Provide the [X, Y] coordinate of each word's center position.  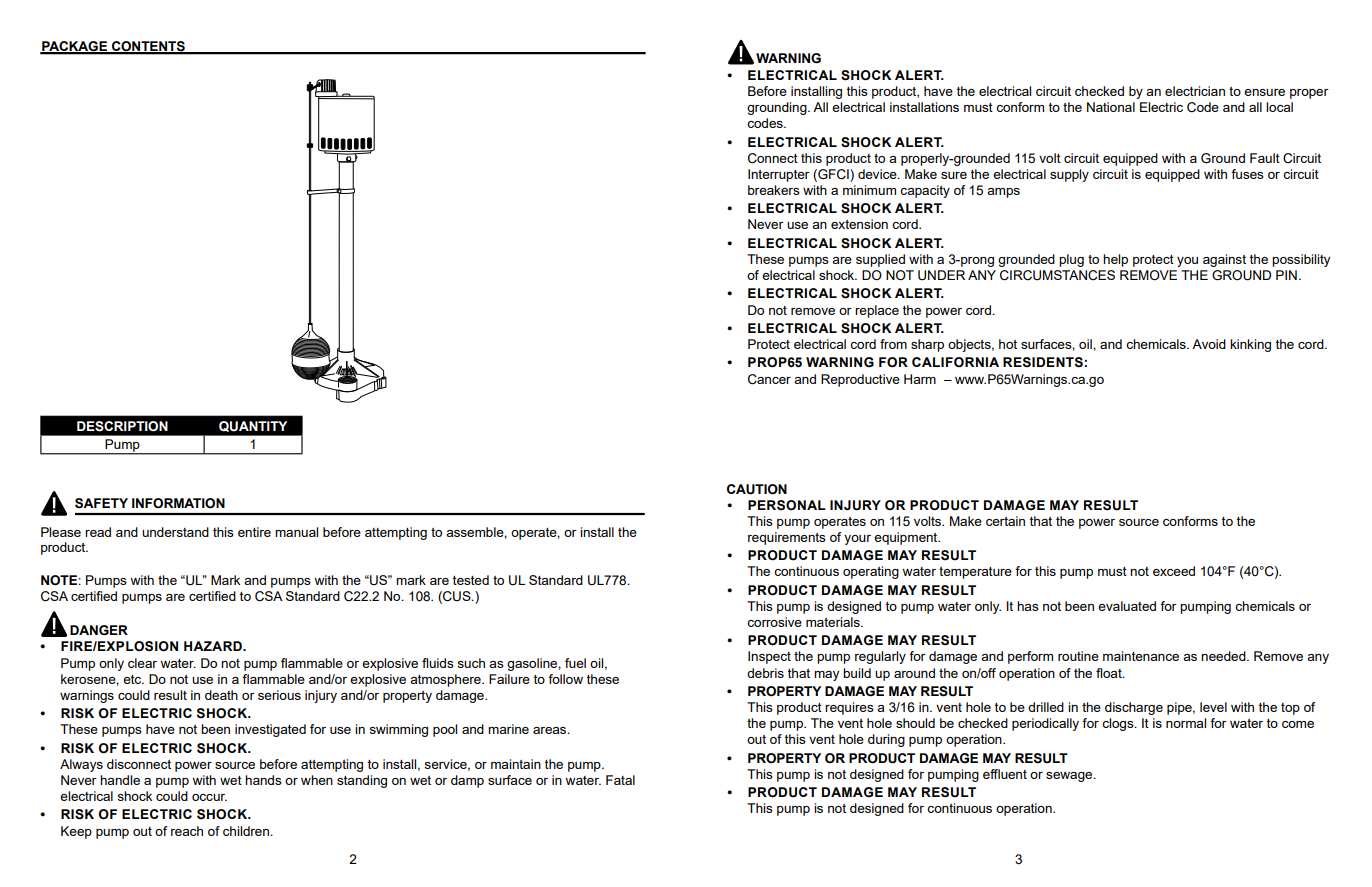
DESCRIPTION [122, 426]
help [1115, 260]
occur [209, 797]
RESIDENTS [1043, 362]
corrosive [774, 622]
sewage [1070, 777]
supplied [880, 260]
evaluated [1127, 606]
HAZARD [214, 646]
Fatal [620, 780]
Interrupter [779, 175]
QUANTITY [253, 426]
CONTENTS [148, 47]
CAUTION [757, 489]
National [1111, 107]
